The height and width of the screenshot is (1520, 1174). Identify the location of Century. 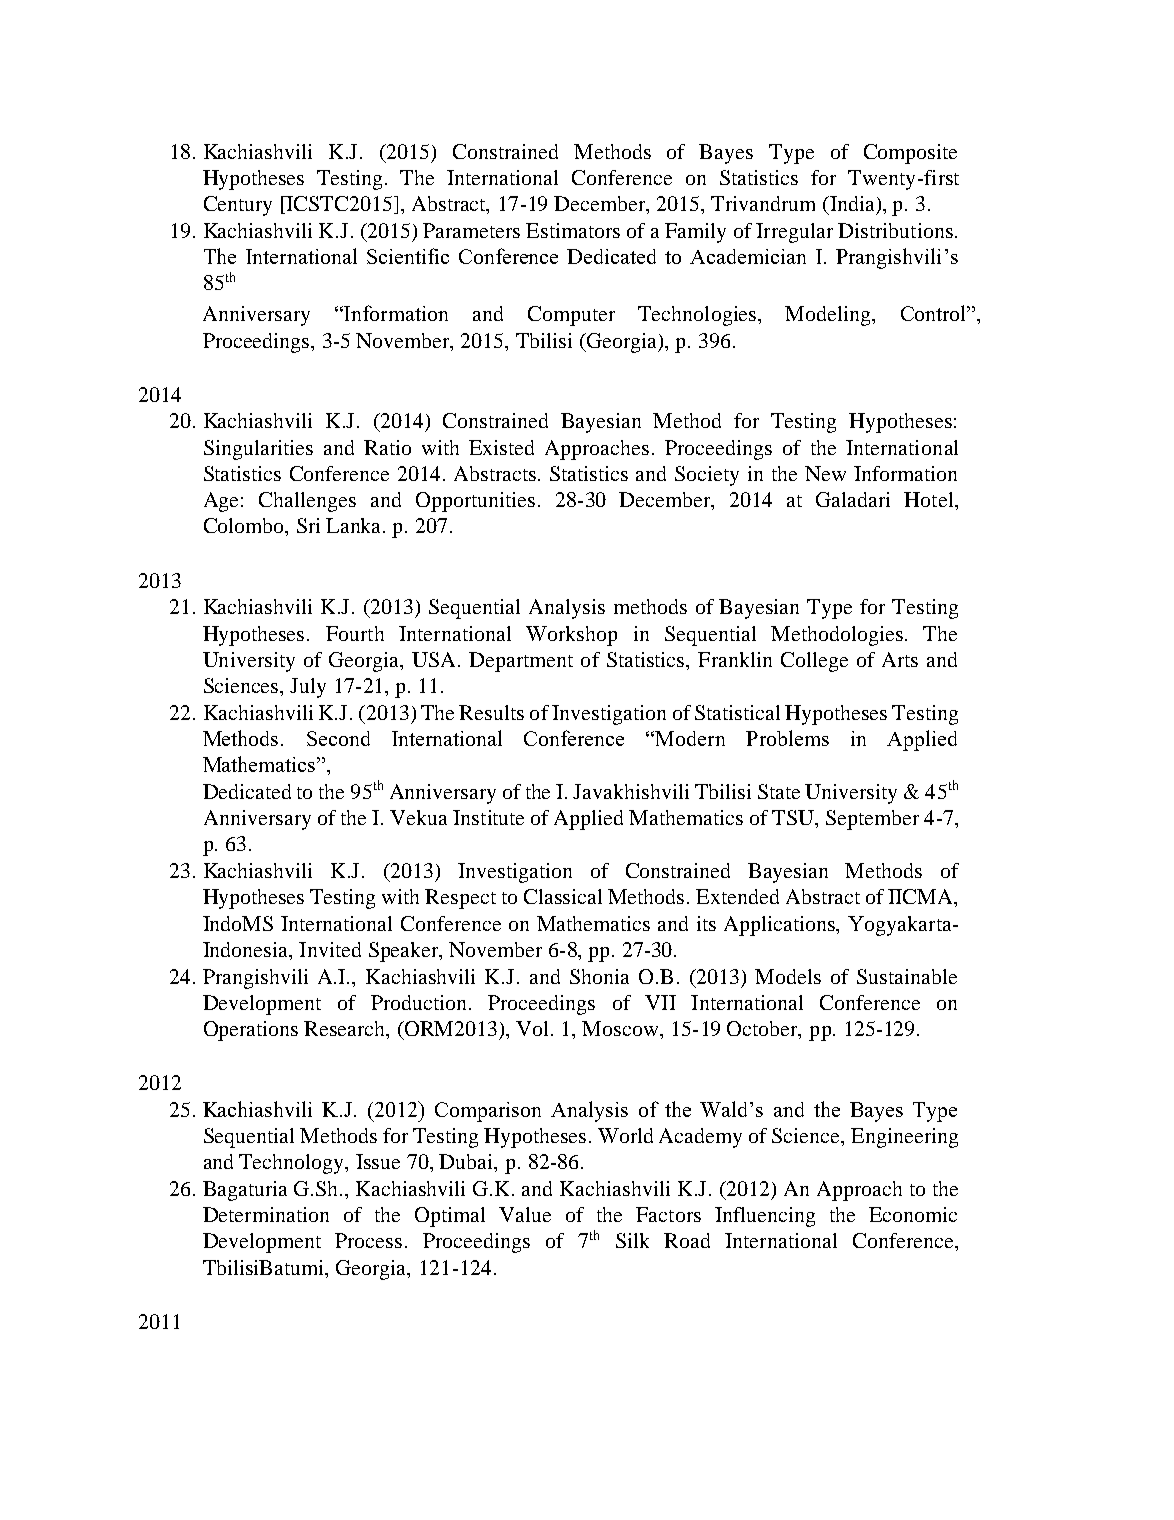
(238, 206).
